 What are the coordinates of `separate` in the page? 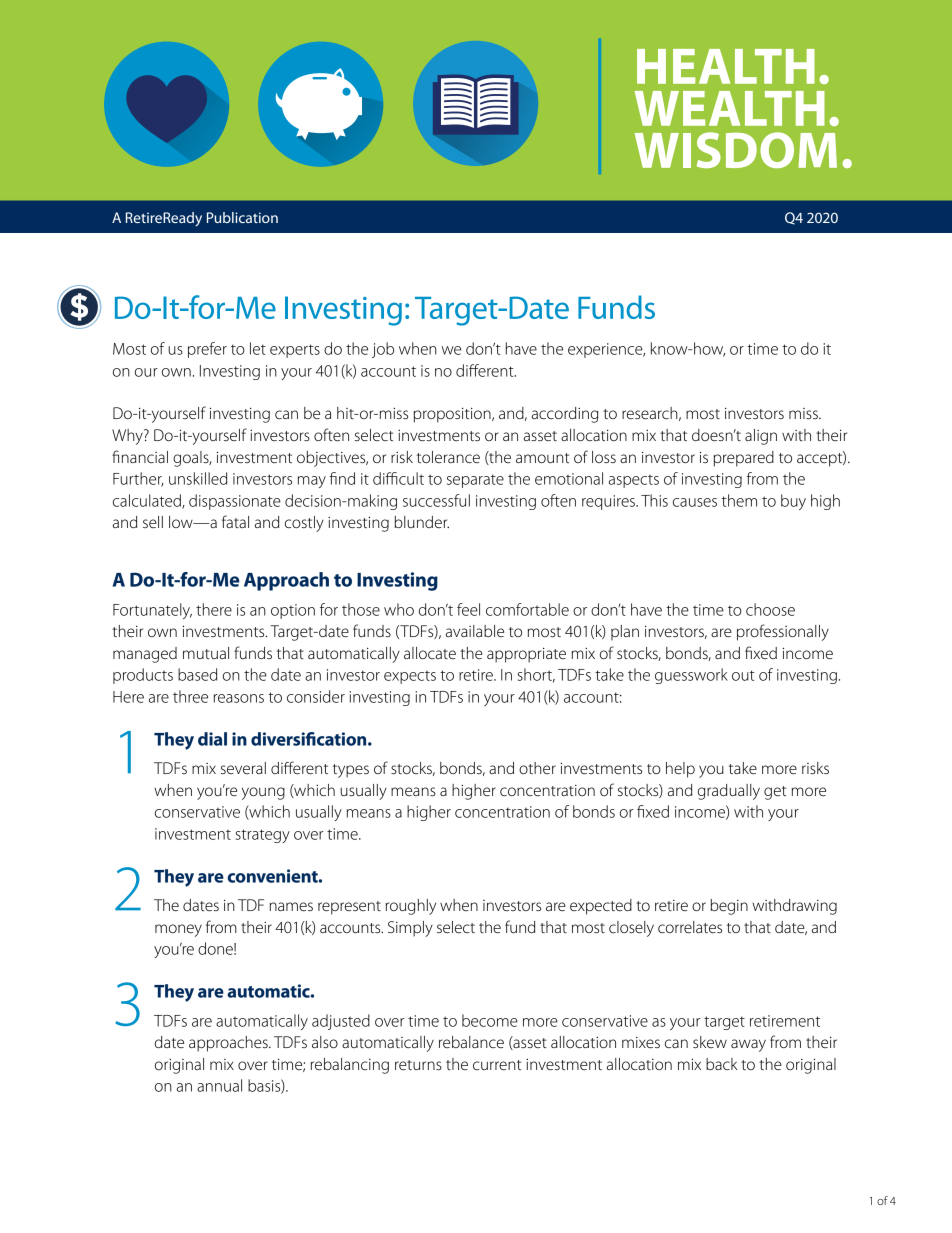 It's located at (475, 481).
